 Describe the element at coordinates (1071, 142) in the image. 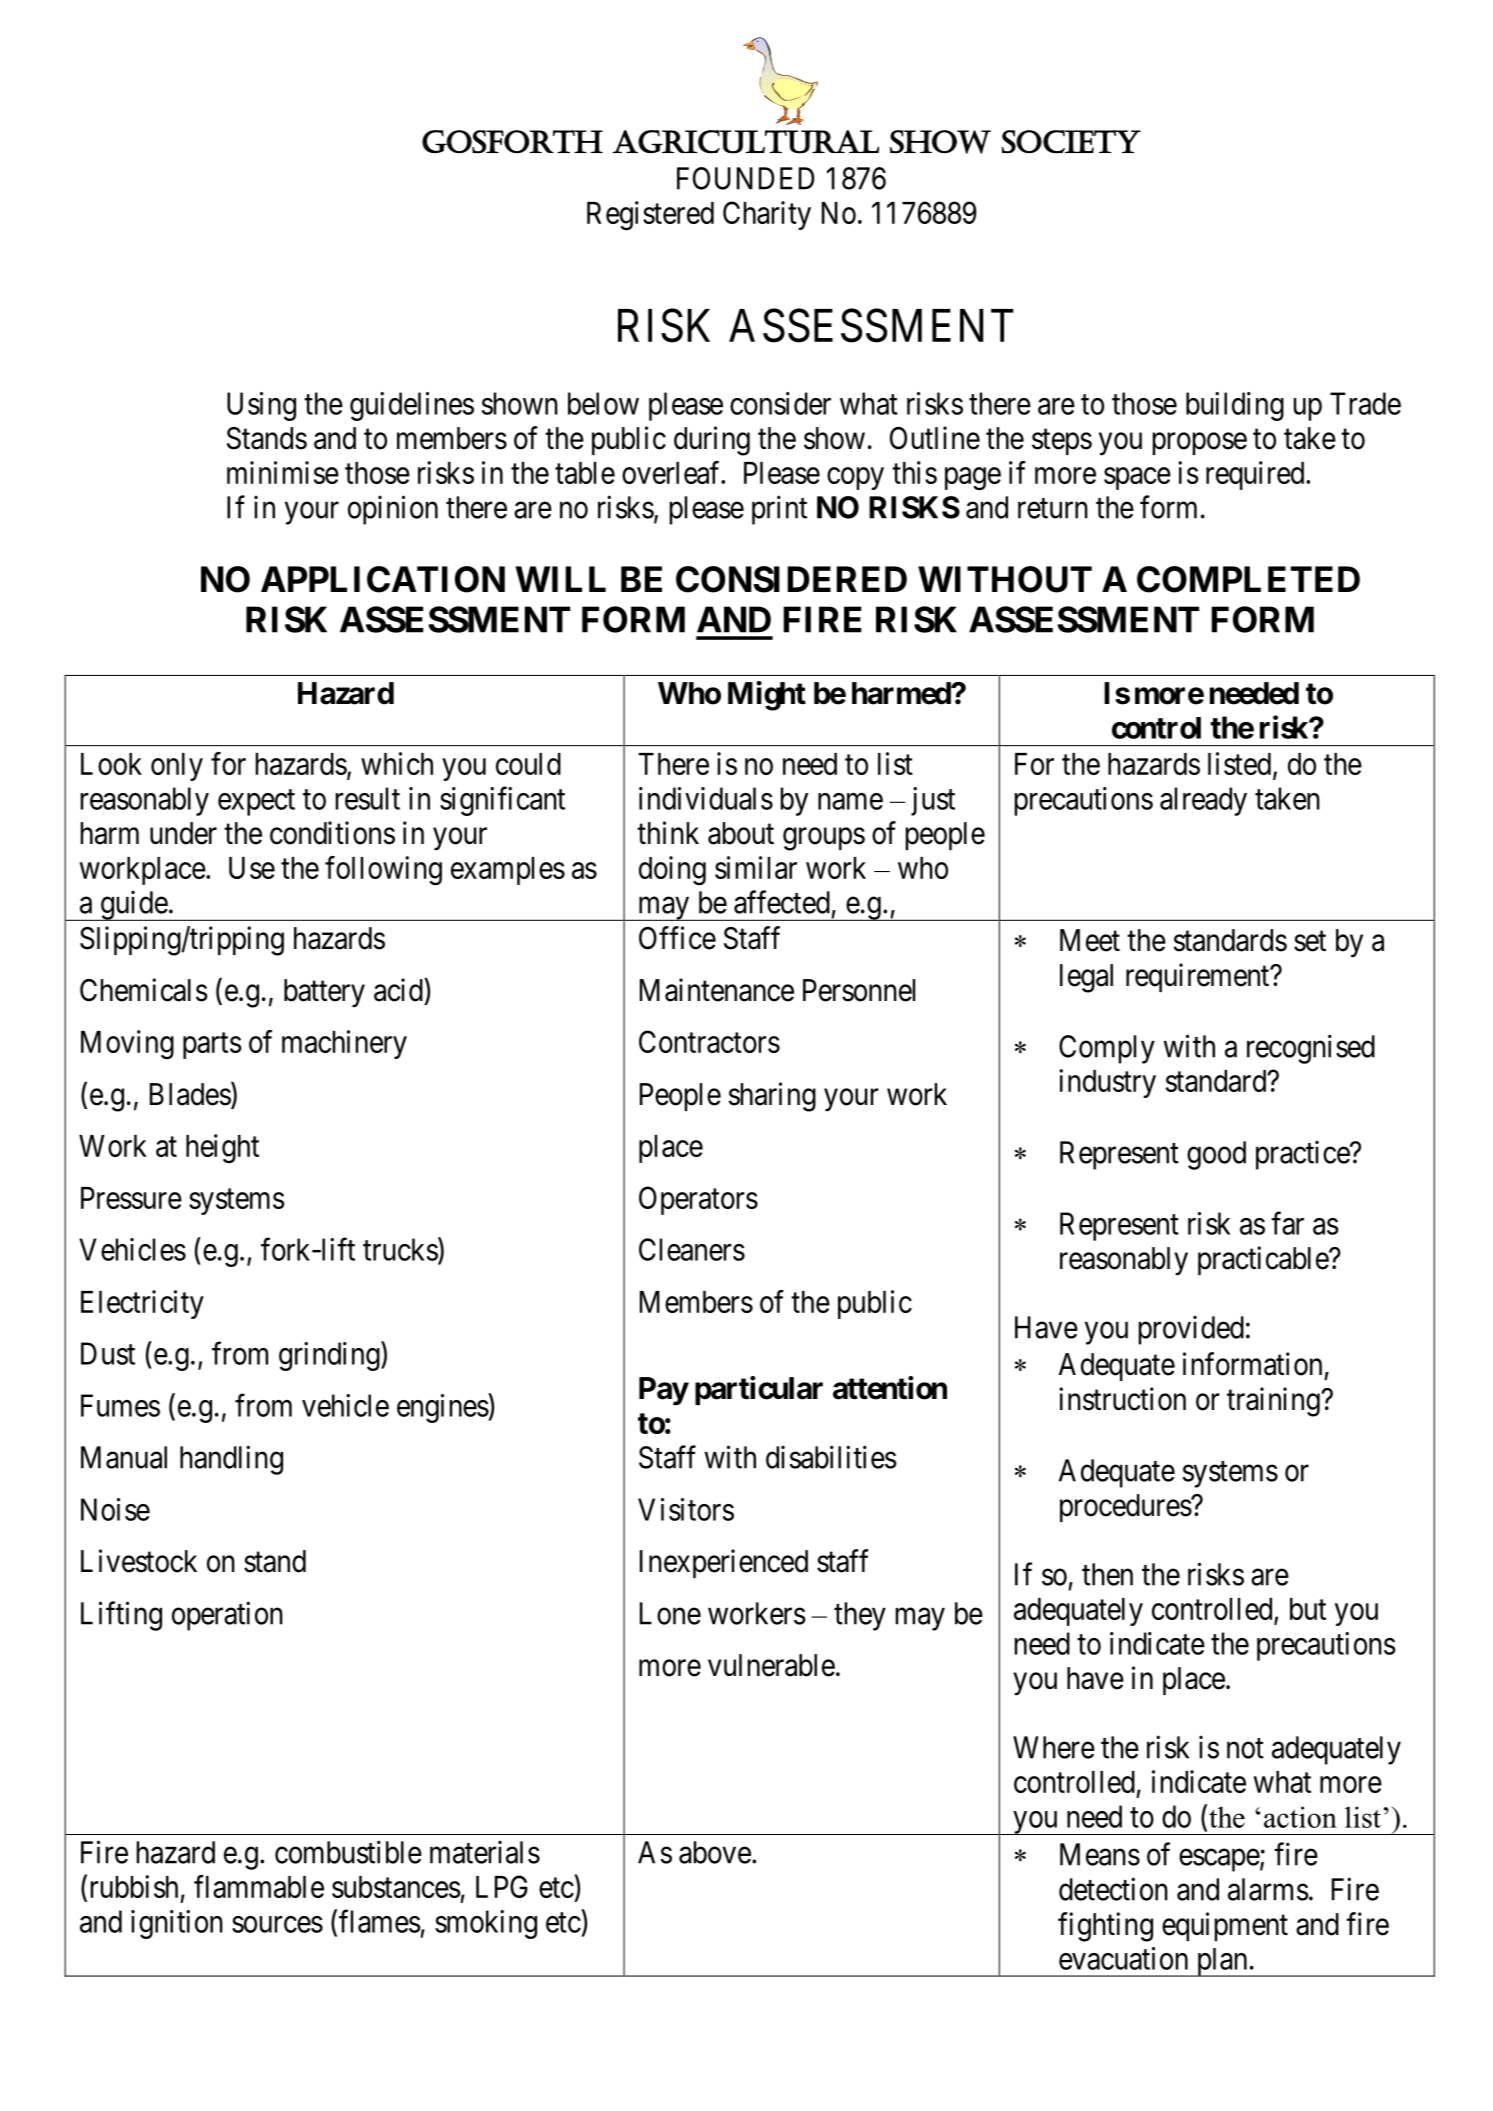

I see `Society` at that location.
